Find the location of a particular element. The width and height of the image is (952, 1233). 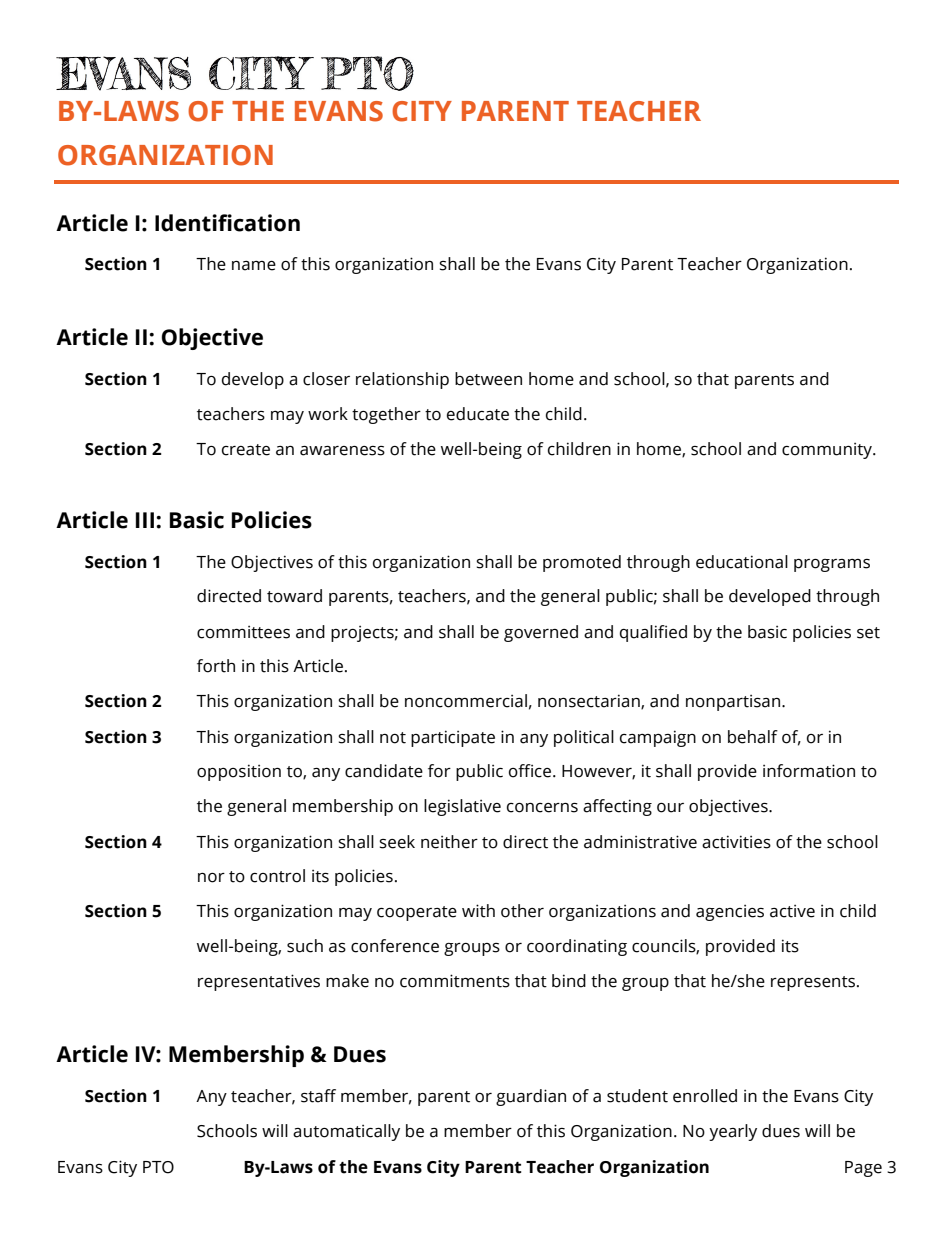

educational is located at coordinates (742, 562).
